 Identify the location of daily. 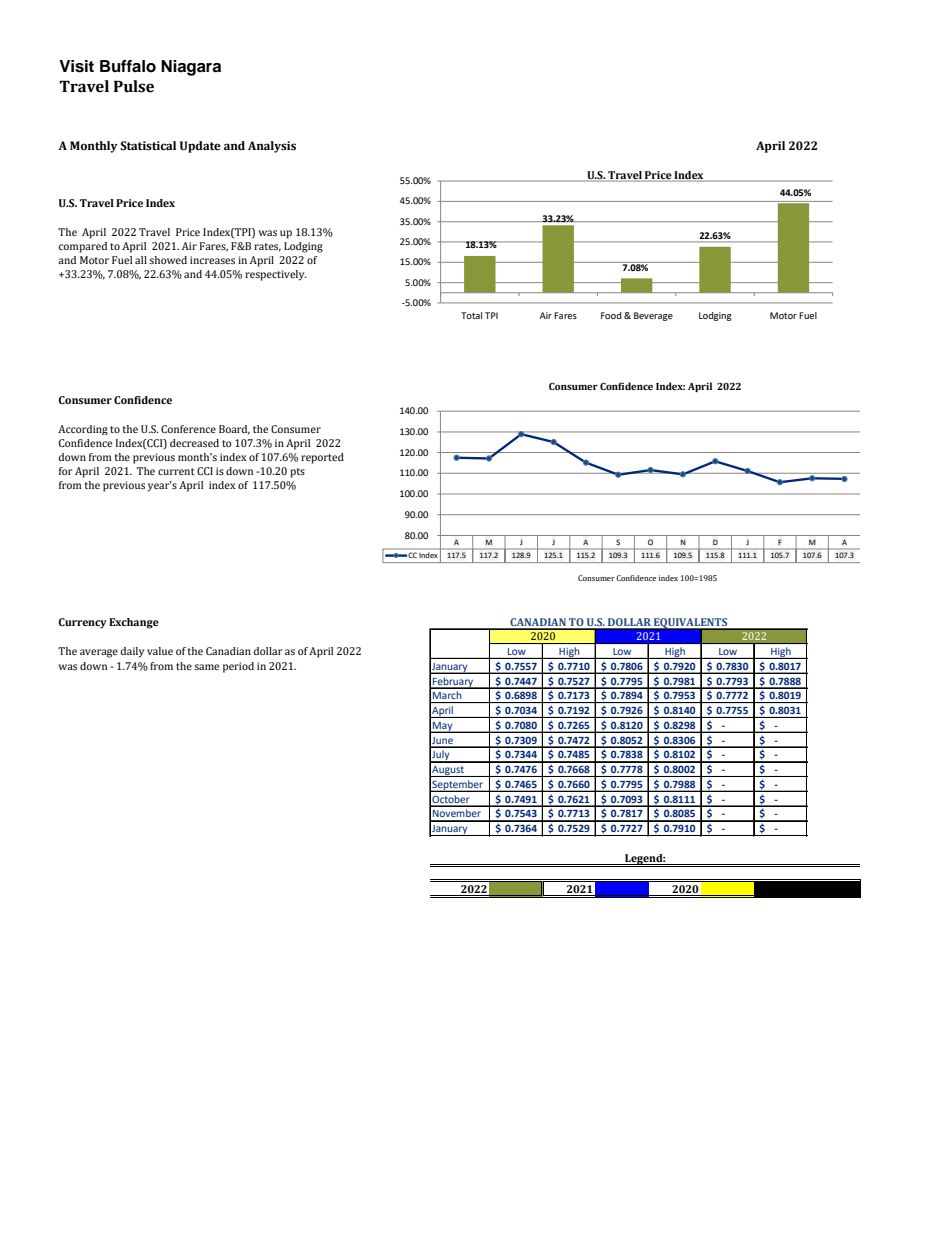
(132, 652).
